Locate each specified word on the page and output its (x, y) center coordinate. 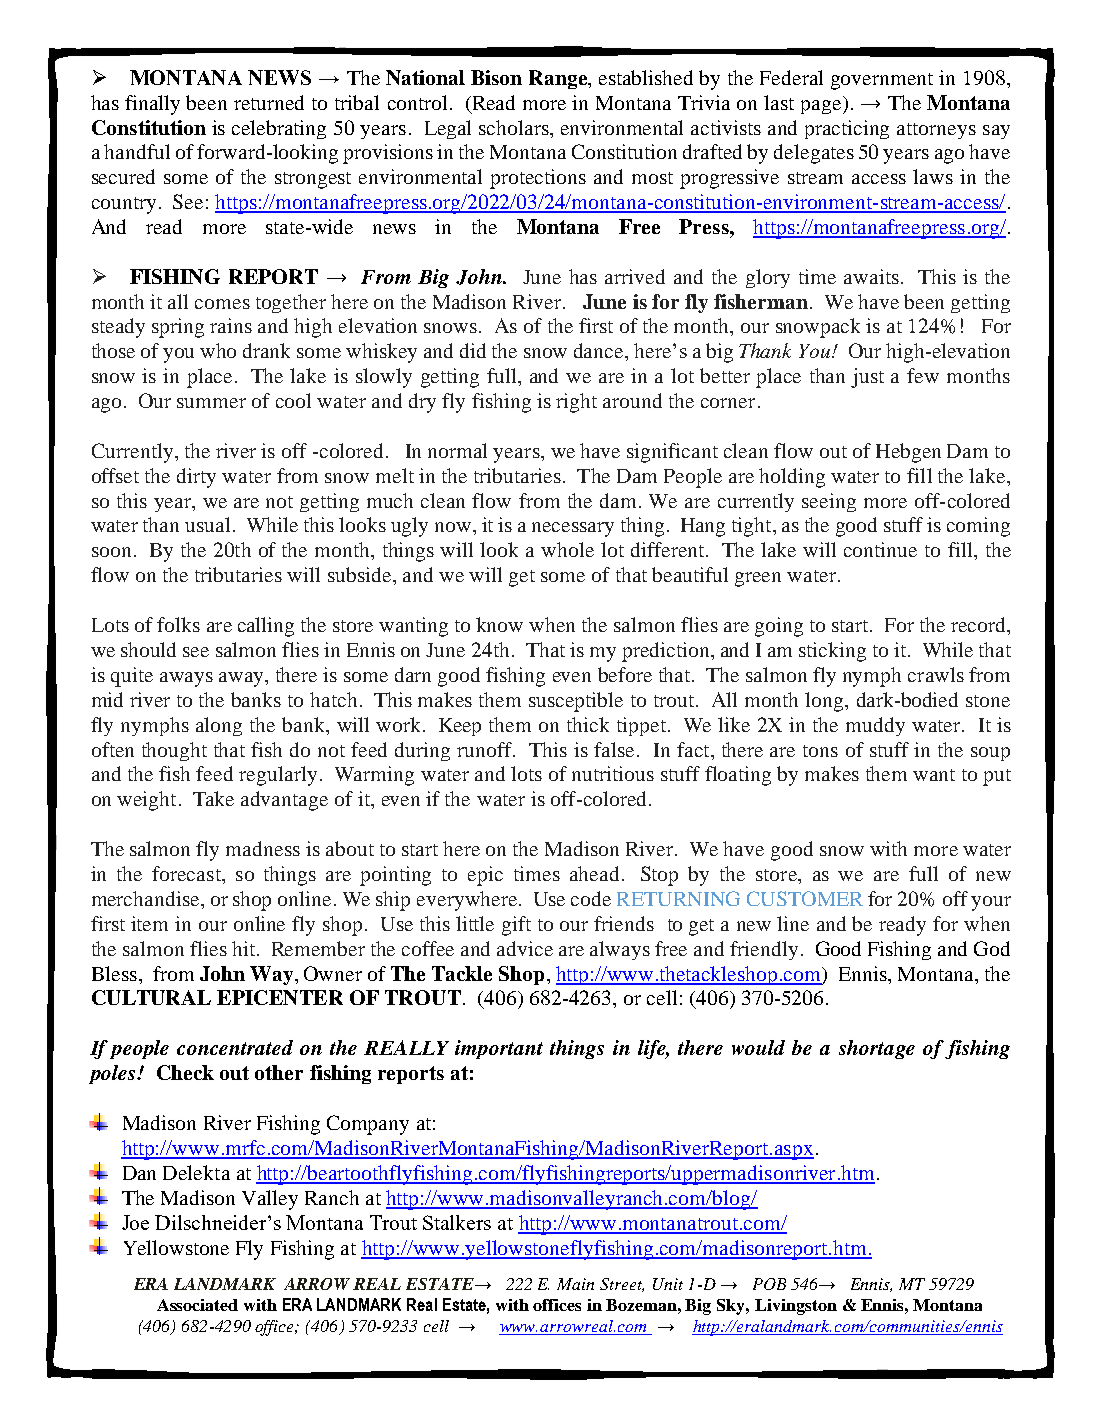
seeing (829, 502)
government (882, 81)
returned (269, 102)
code (591, 898)
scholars (515, 127)
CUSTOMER (805, 898)
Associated (197, 1305)
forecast (187, 873)
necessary (573, 529)
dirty (196, 478)
